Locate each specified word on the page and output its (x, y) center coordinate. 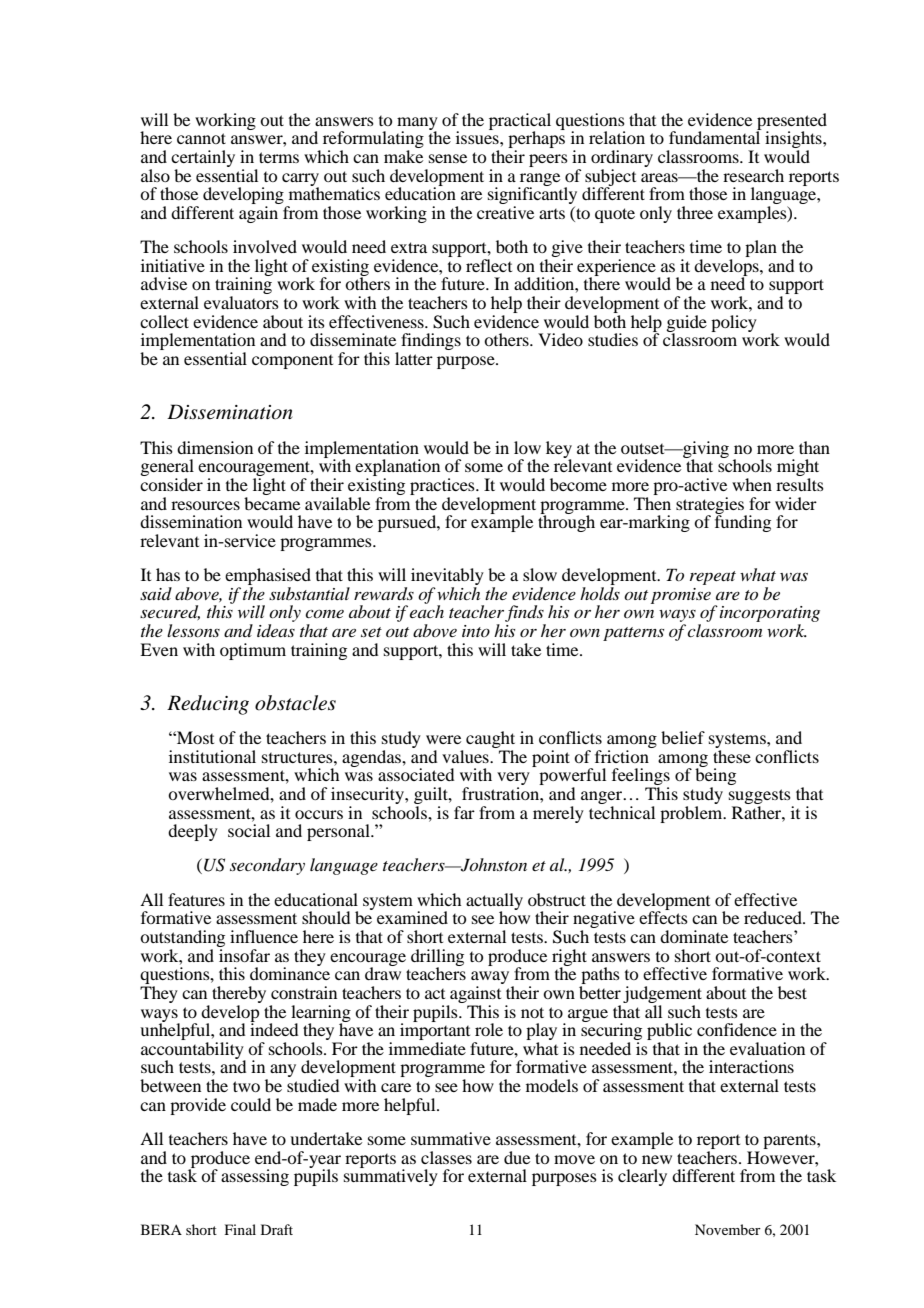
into (476, 631)
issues (478, 136)
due (517, 1157)
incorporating (770, 615)
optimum (253, 651)
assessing (255, 1177)
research (753, 175)
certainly (203, 160)
